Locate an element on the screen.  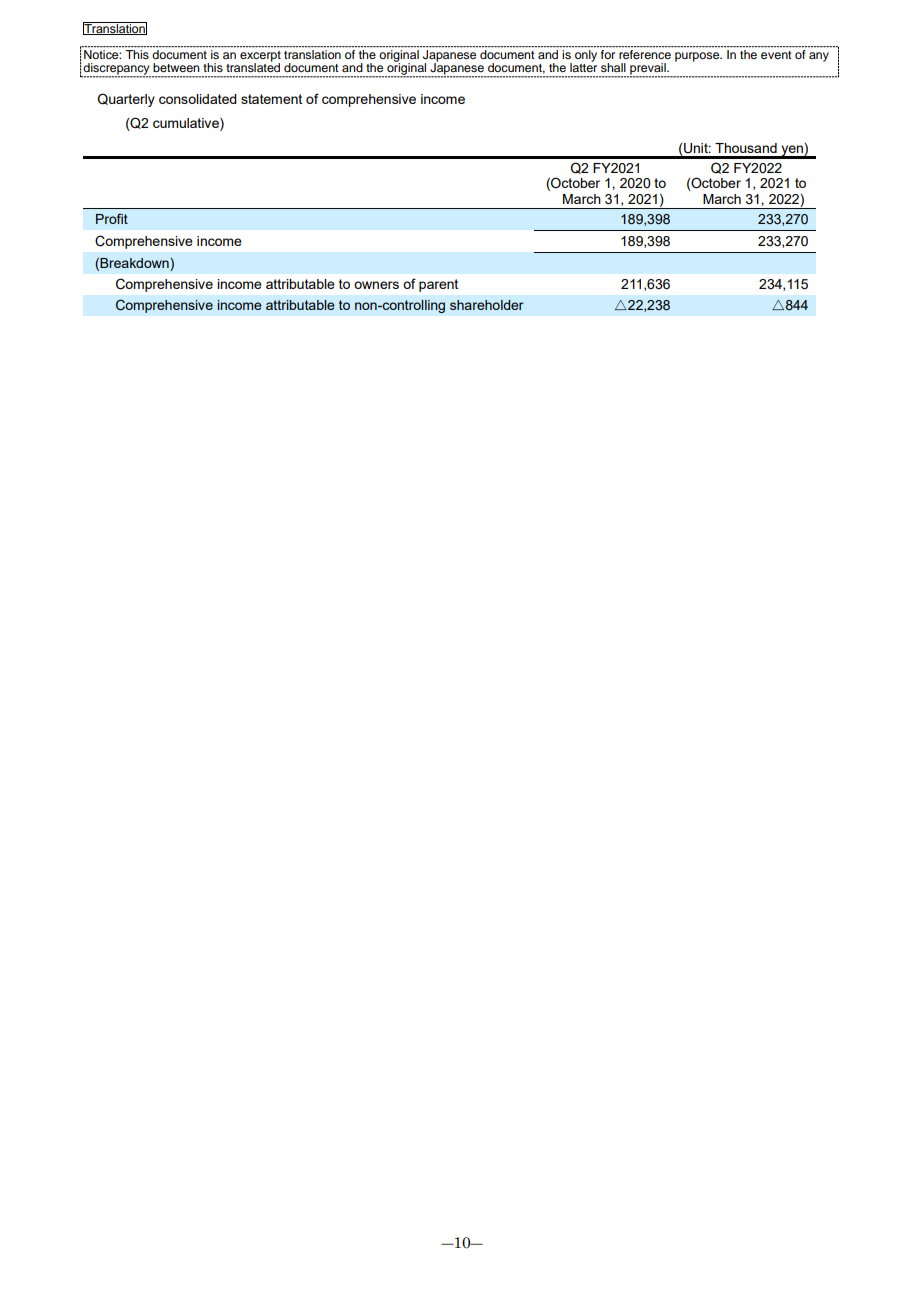
discrepancy is located at coordinates (116, 70).
